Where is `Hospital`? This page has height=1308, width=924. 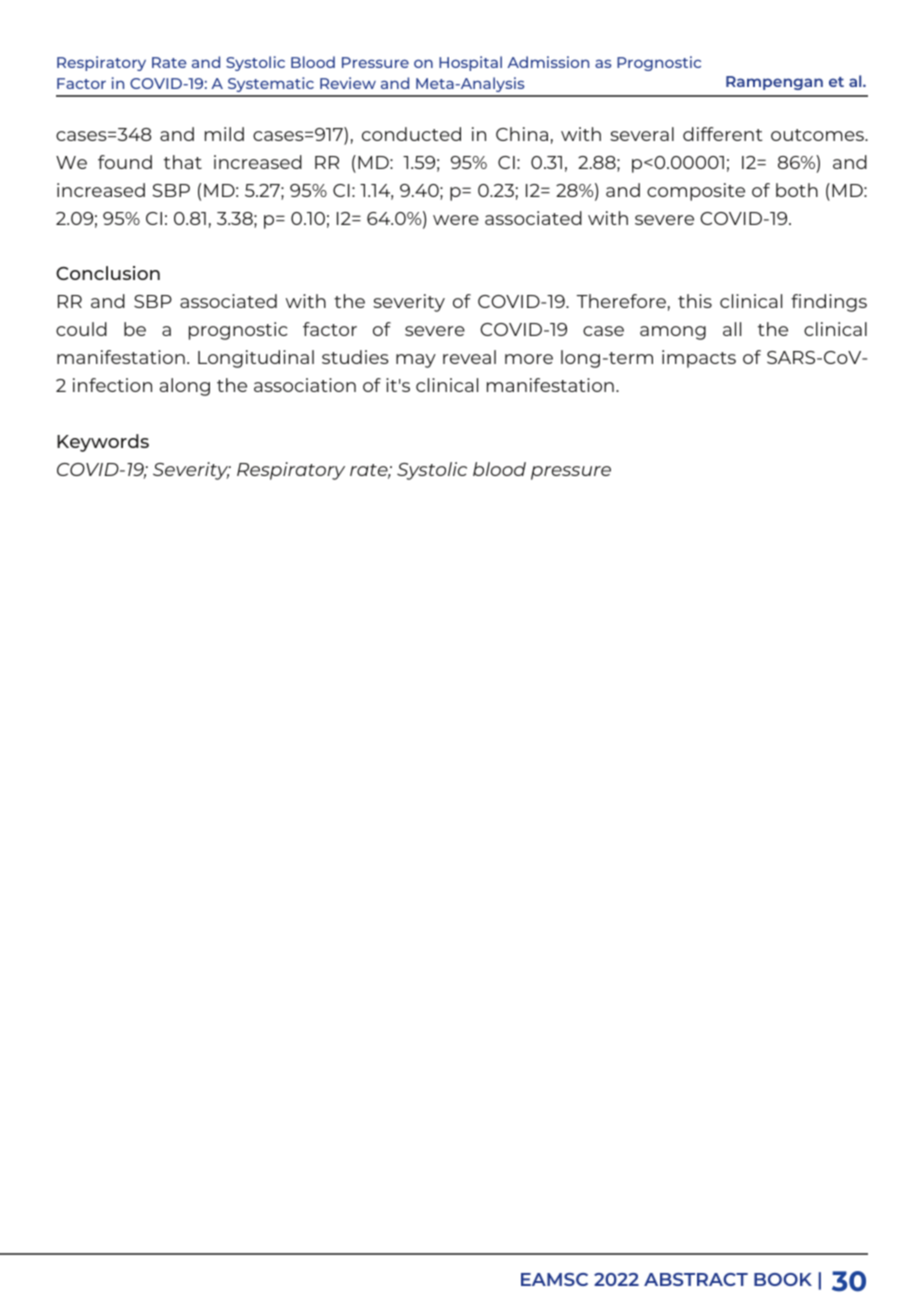 Hospital is located at coordinates (470, 63).
